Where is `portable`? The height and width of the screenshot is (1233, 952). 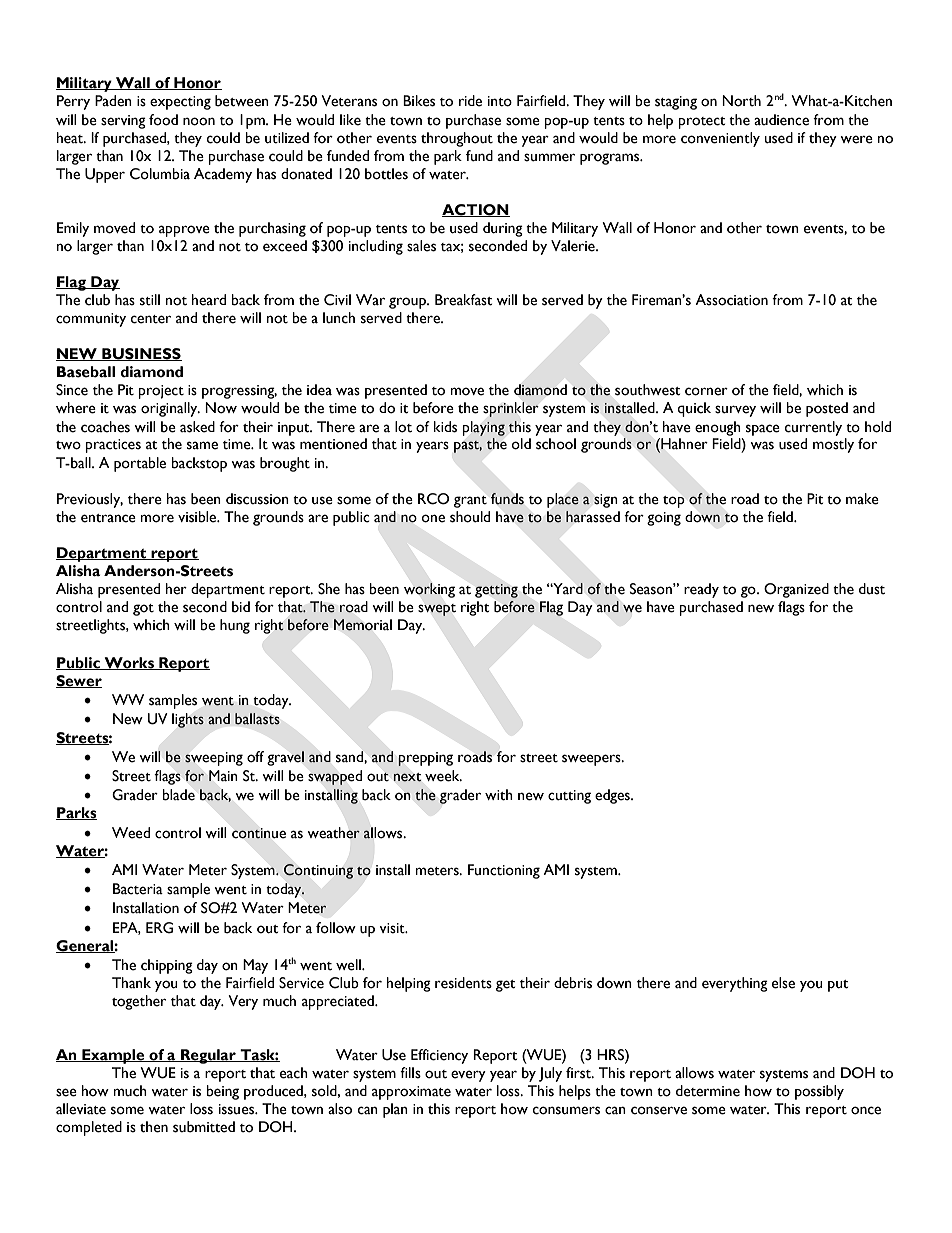 portable is located at coordinates (140, 464).
